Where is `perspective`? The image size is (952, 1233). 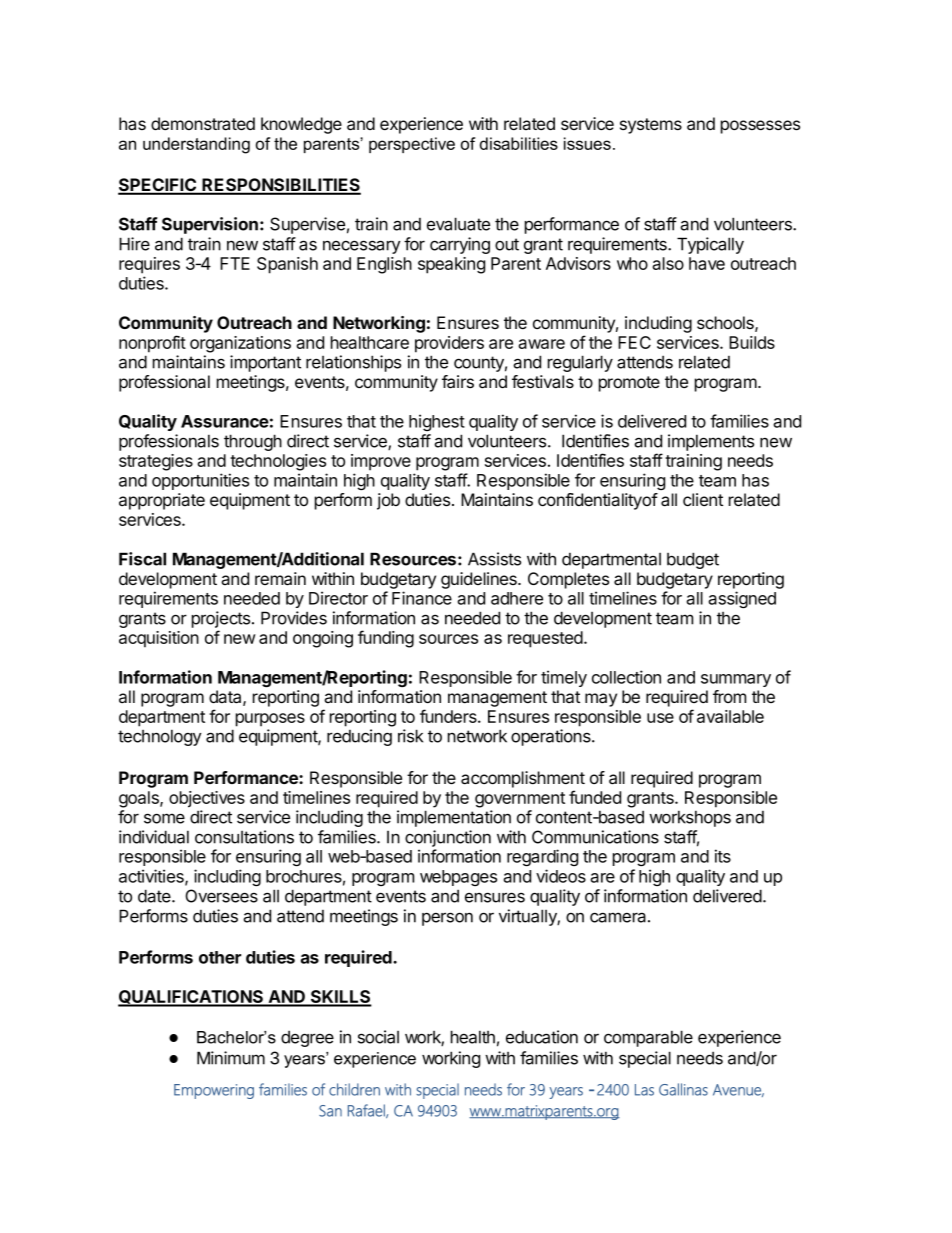 perspective is located at coordinates (412, 145).
